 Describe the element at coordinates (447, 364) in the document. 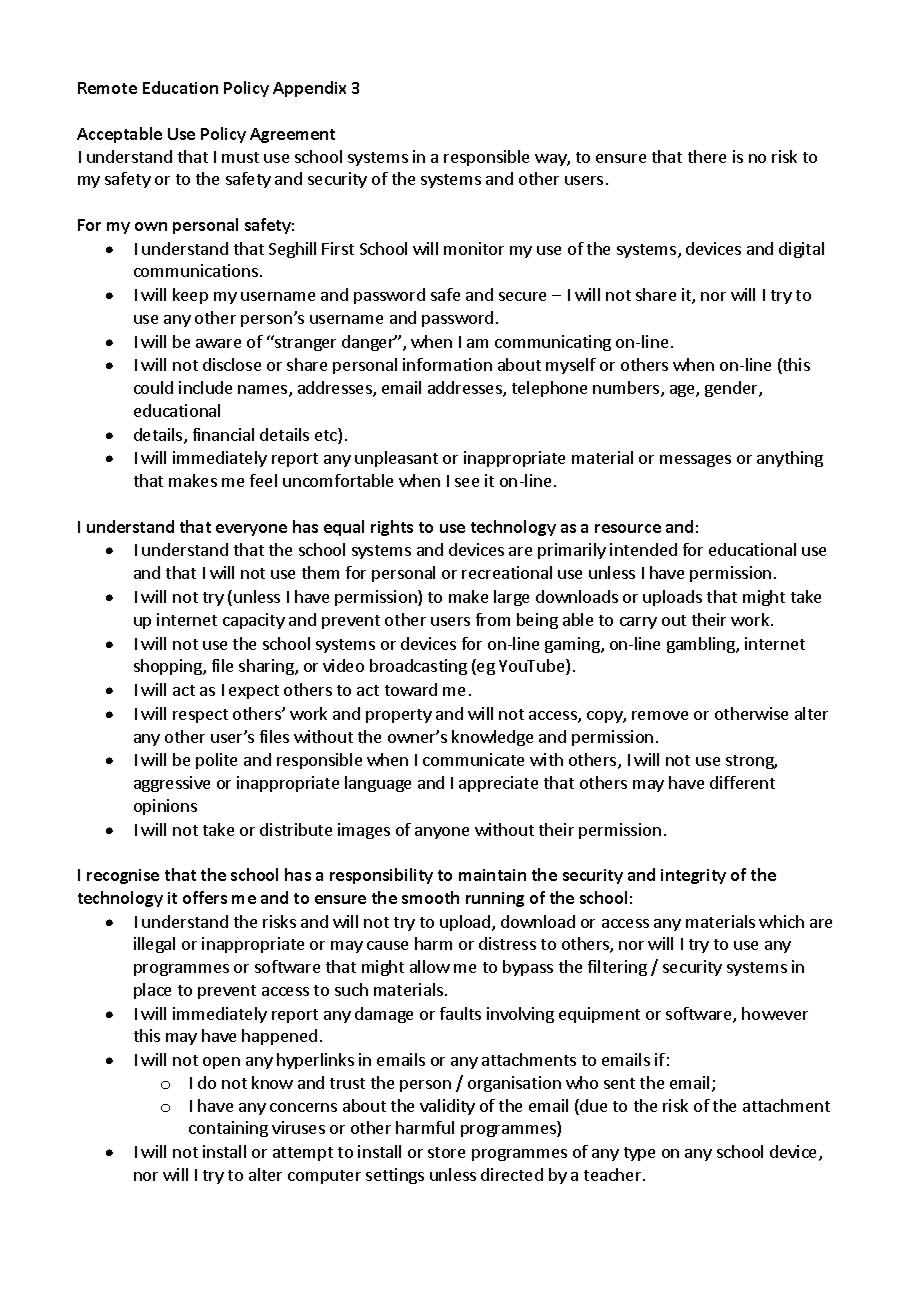

I see `information` at that location.
